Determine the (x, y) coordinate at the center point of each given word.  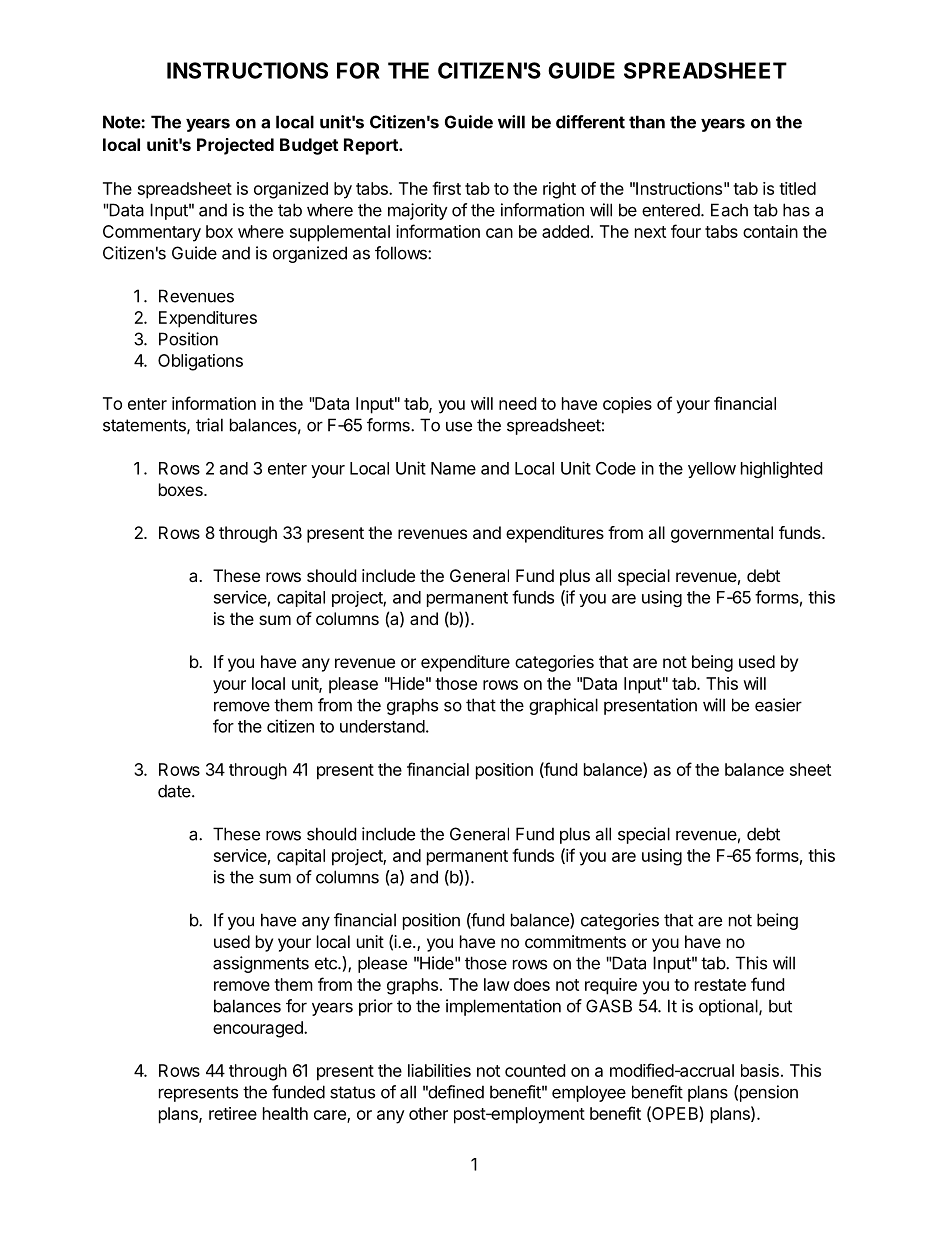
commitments (575, 941)
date (175, 791)
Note (122, 122)
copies (627, 405)
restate (720, 985)
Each (729, 210)
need (517, 403)
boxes (182, 489)
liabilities (439, 1070)
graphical (563, 706)
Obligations (200, 362)
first (446, 188)
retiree (233, 1113)
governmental (722, 534)
